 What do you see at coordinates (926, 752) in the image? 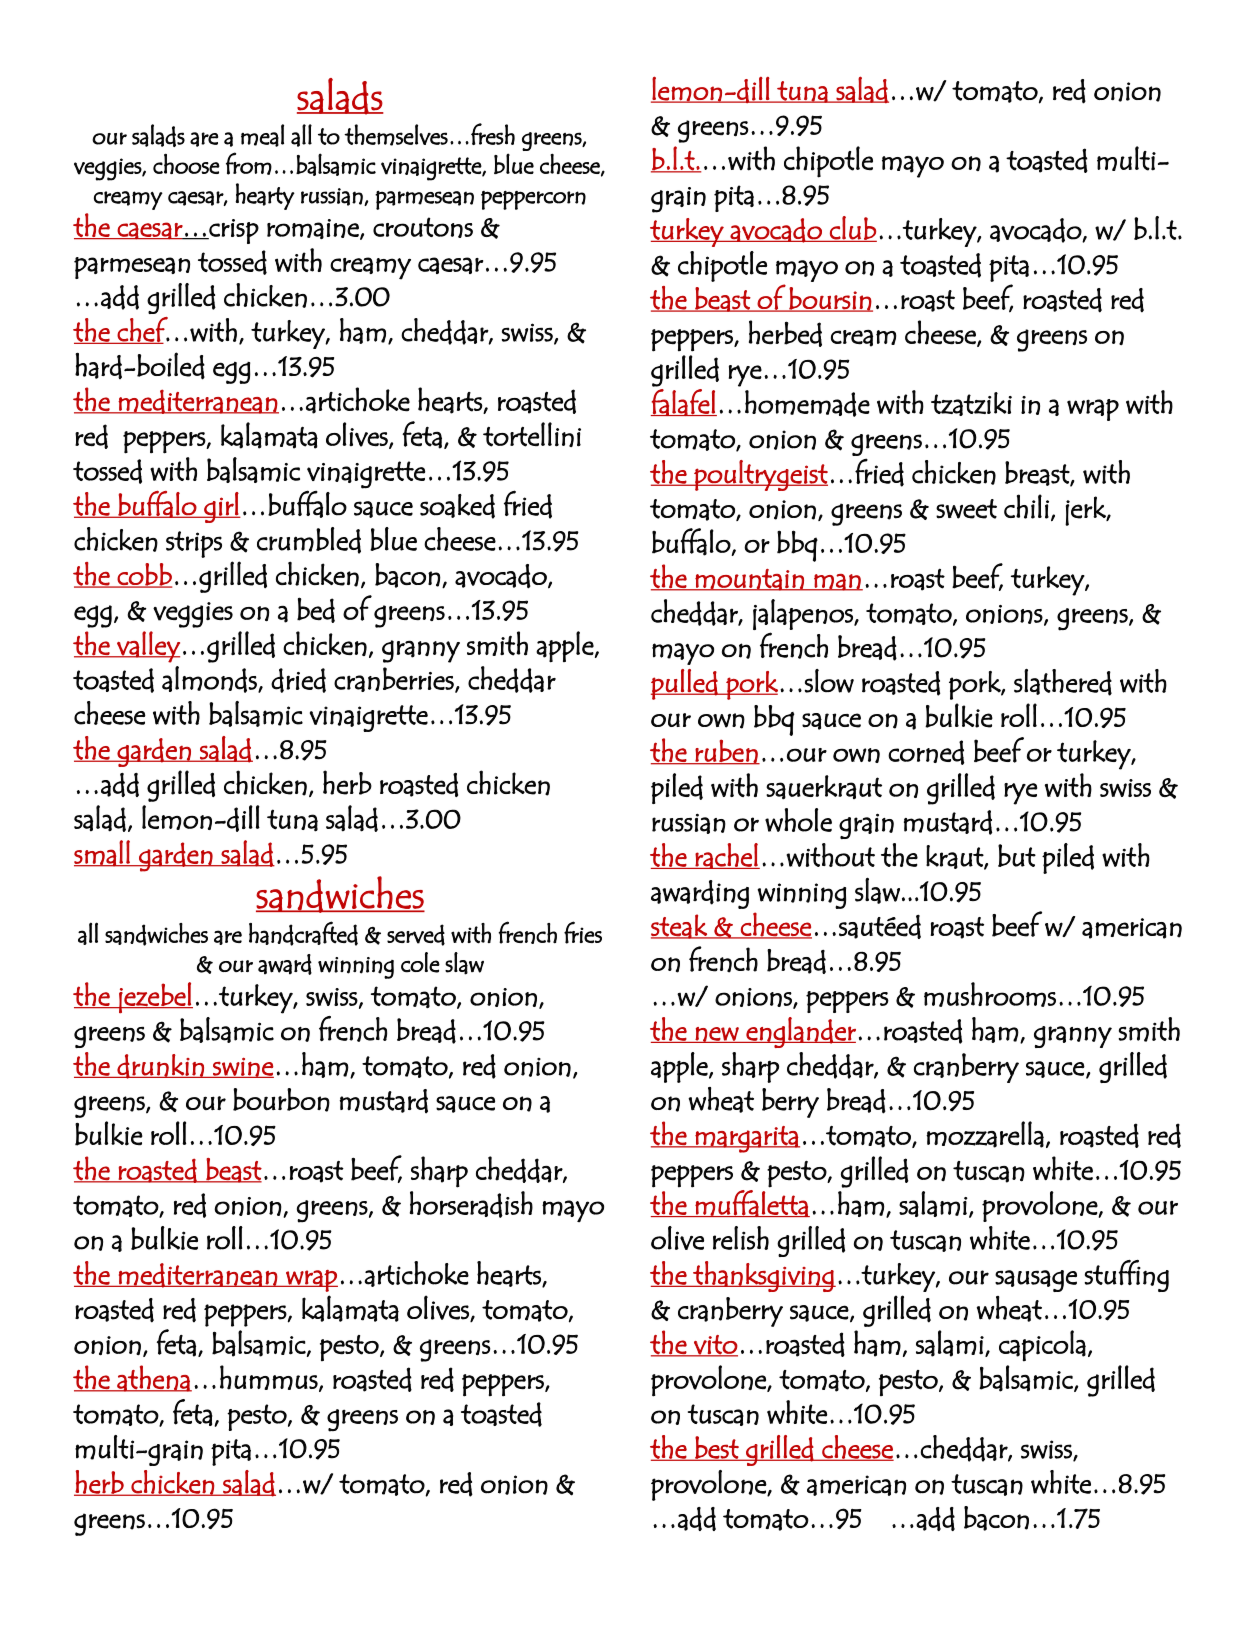
I see `corned` at bounding box center [926, 752].
